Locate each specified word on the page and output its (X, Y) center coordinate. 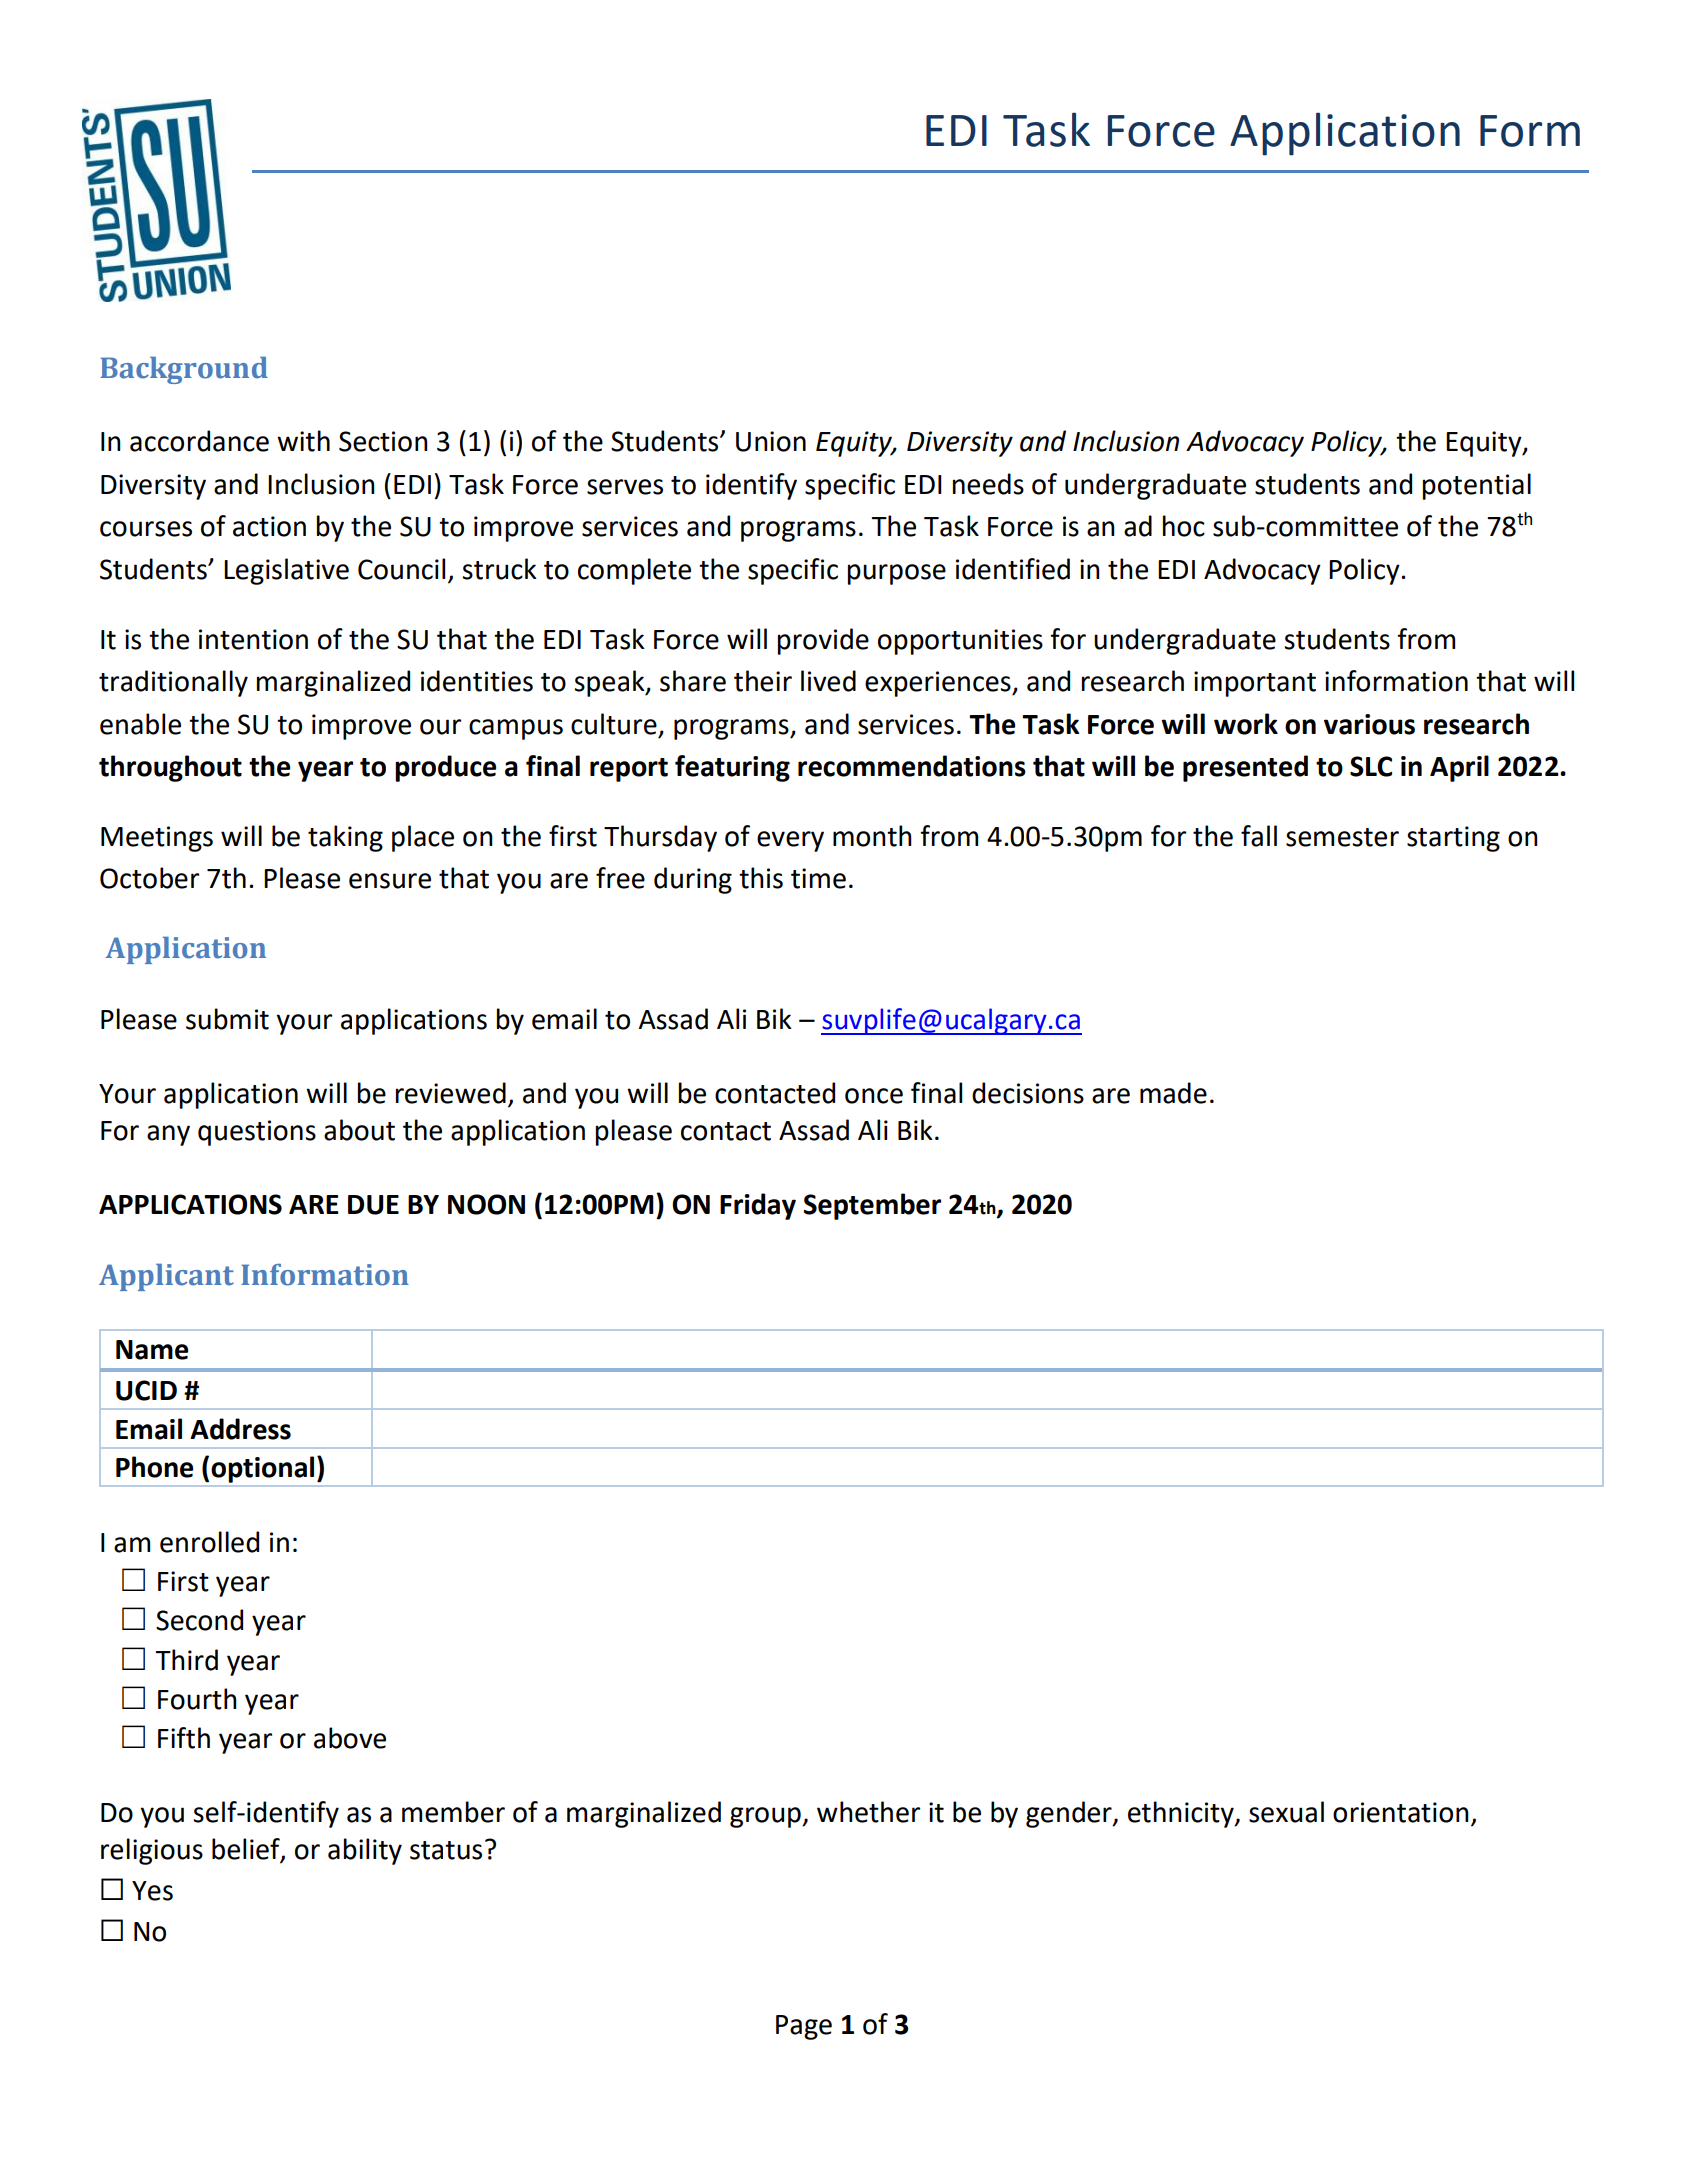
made (1173, 1093)
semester (1342, 837)
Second (199, 1620)
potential (1477, 486)
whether (868, 1812)
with (303, 441)
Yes (152, 1891)
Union (771, 441)
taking (345, 838)
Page (804, 2027)
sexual (1286, 1812)
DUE (373, 1205)
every (790, 841)
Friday (758, 1206)
